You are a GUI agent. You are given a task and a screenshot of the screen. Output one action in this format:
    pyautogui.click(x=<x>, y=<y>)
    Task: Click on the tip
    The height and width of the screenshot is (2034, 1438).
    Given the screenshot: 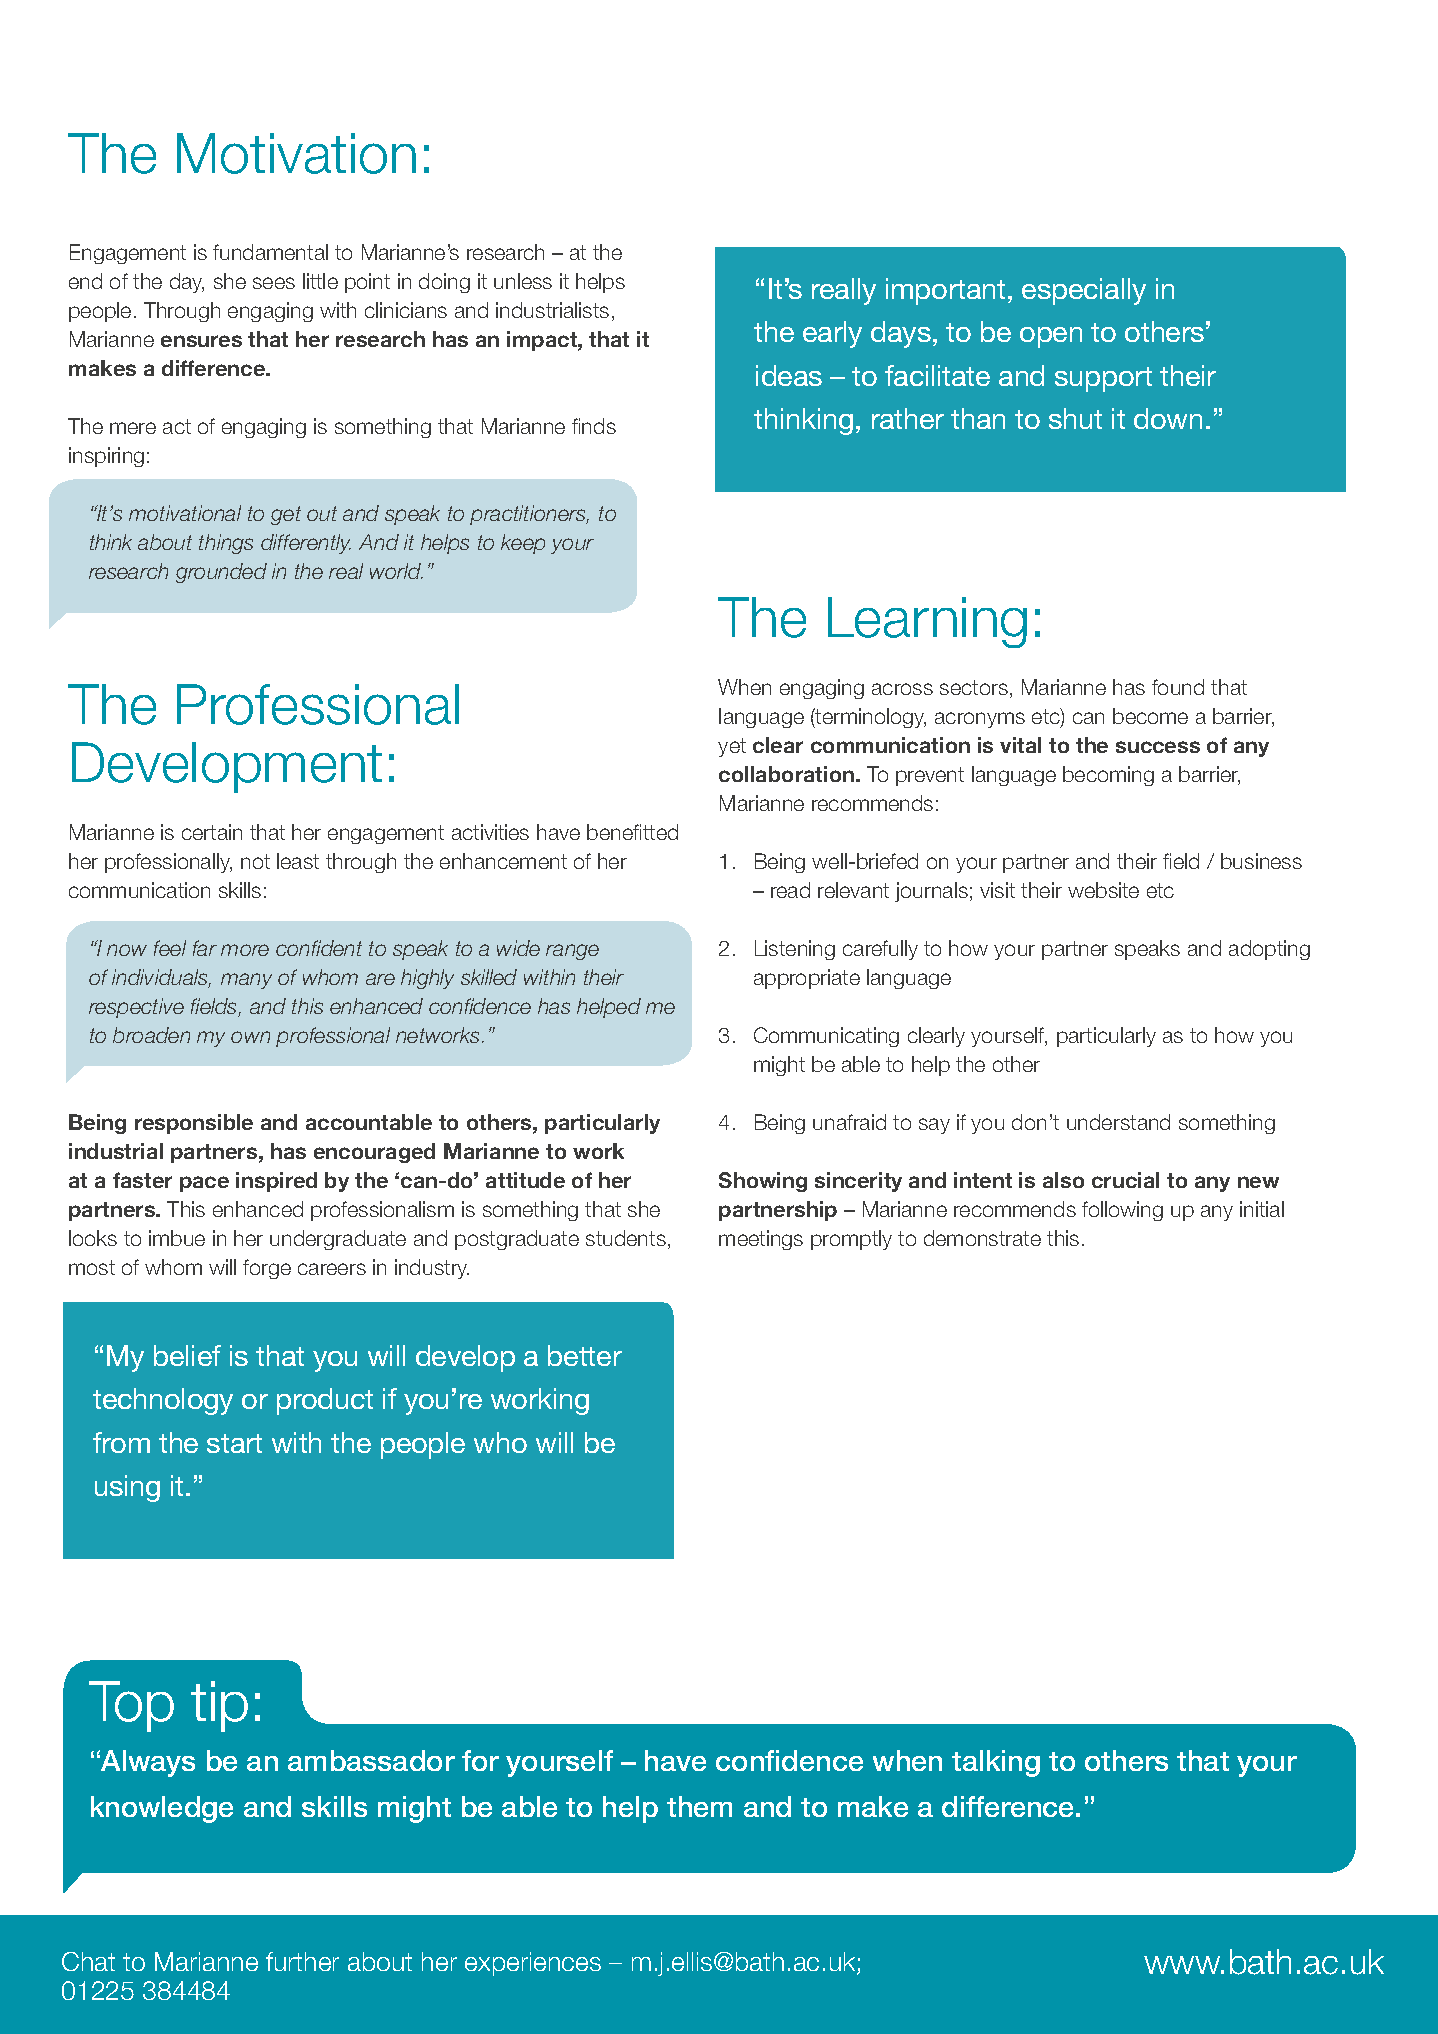 What is the action you would take?
    pyautogui.click(x=219, y=1706)
